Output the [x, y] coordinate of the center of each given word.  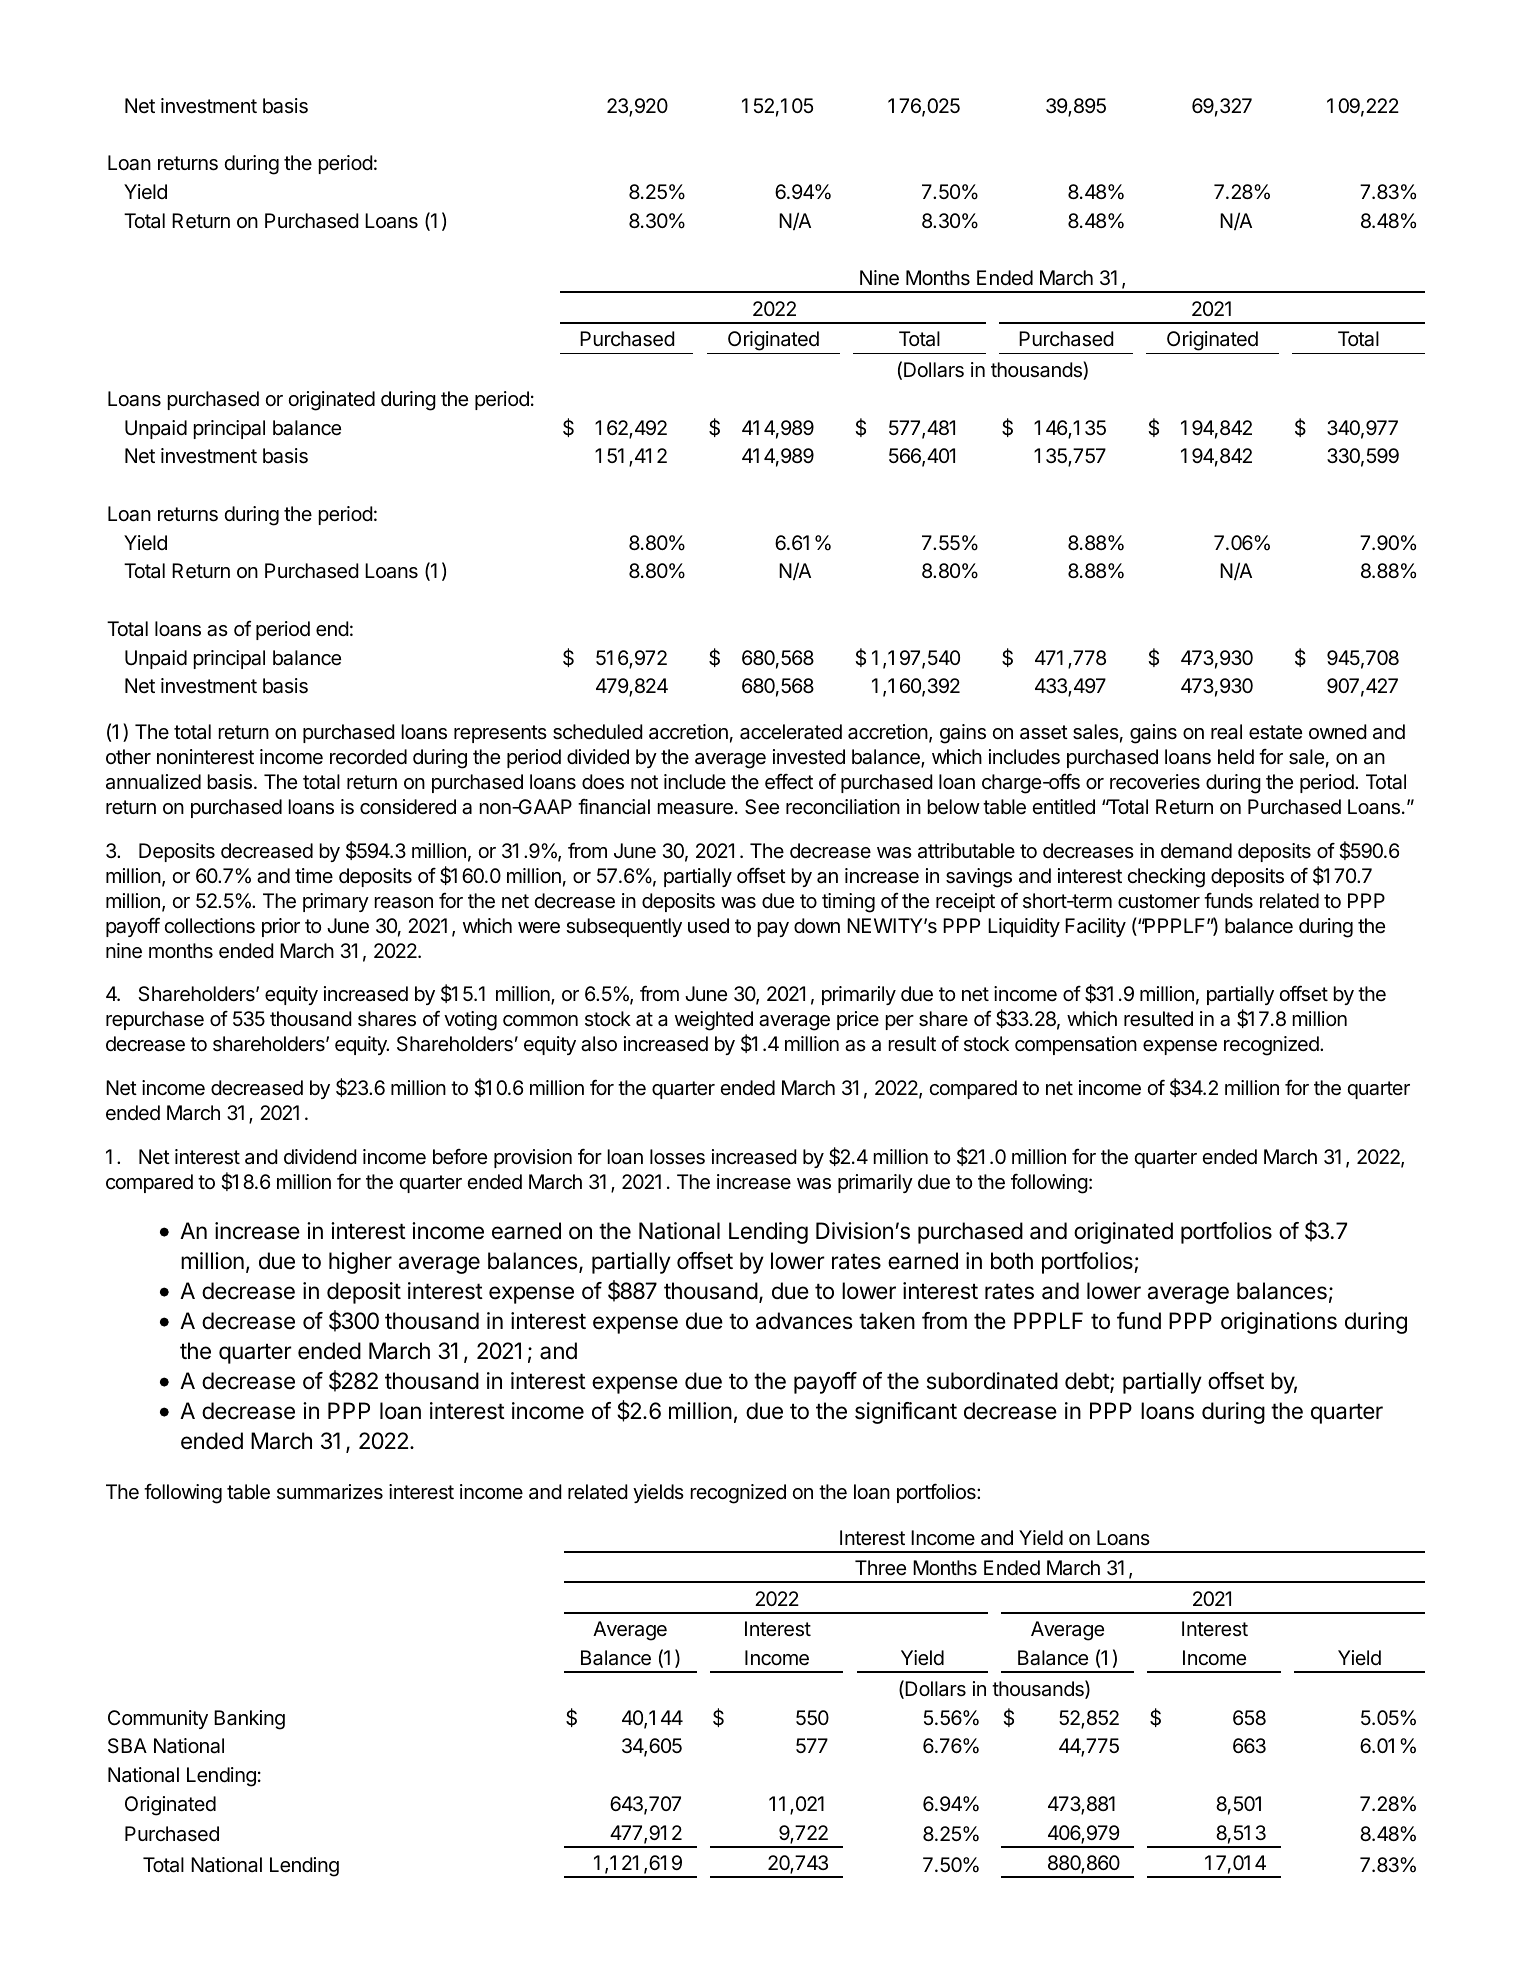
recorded [368, 756]
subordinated [992, 1381]
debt [1088, 1382]
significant [906, 1413]
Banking [249, 1720]
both [1012, 1261]
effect [789, 781]
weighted [714, 1021]
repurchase [155, 1020]
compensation [1076, 1045]
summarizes [330, 1492]
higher [360, 1263]
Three [880, 1567]
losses [677, 1157]
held [1236, 756]
